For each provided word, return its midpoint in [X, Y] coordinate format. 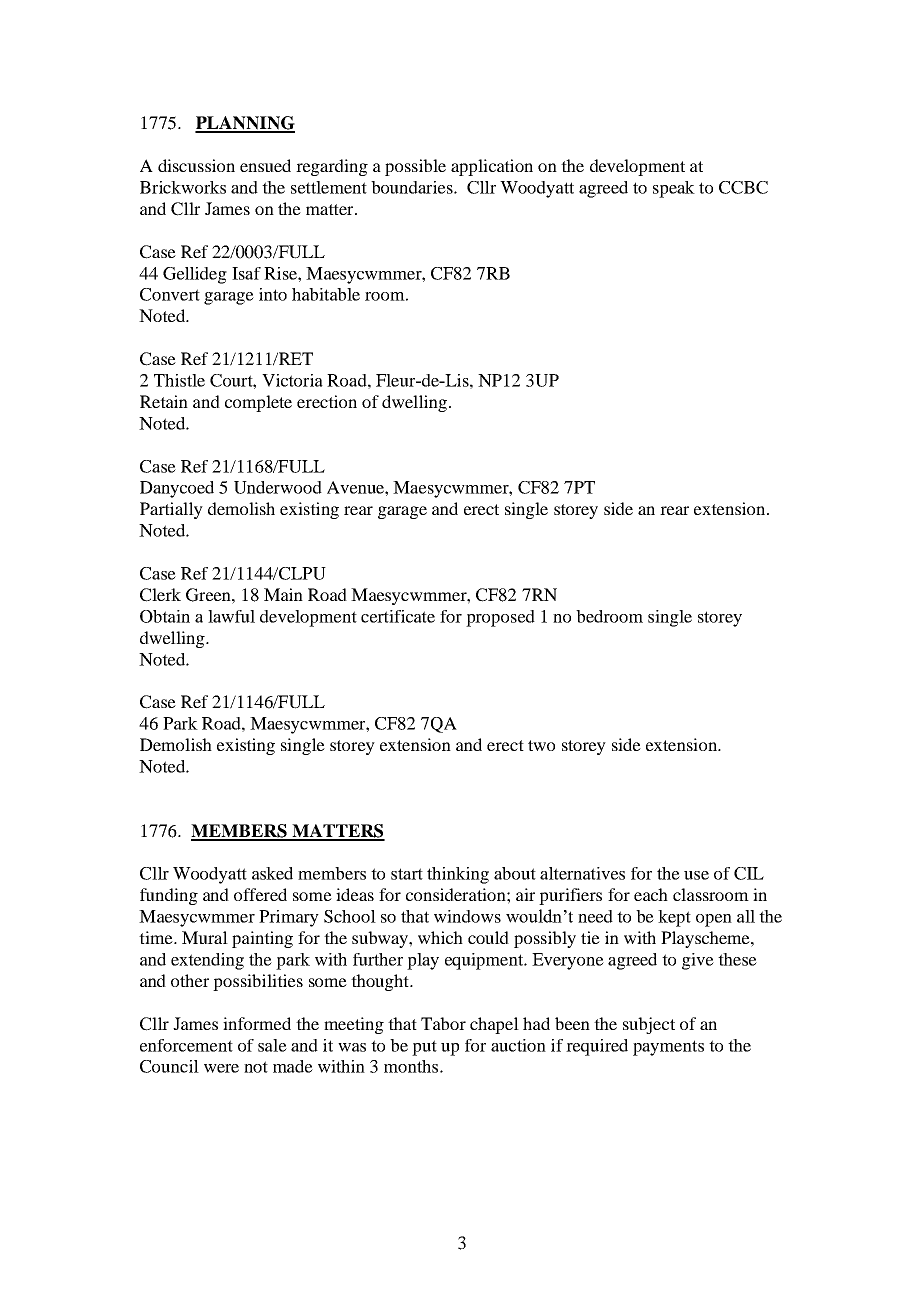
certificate [398, 616]
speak [674, 189]
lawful [231, 616]
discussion [196, 165]
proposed [500, 618]
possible [415, 167]
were [221, 1068]
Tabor [443, 1023]
